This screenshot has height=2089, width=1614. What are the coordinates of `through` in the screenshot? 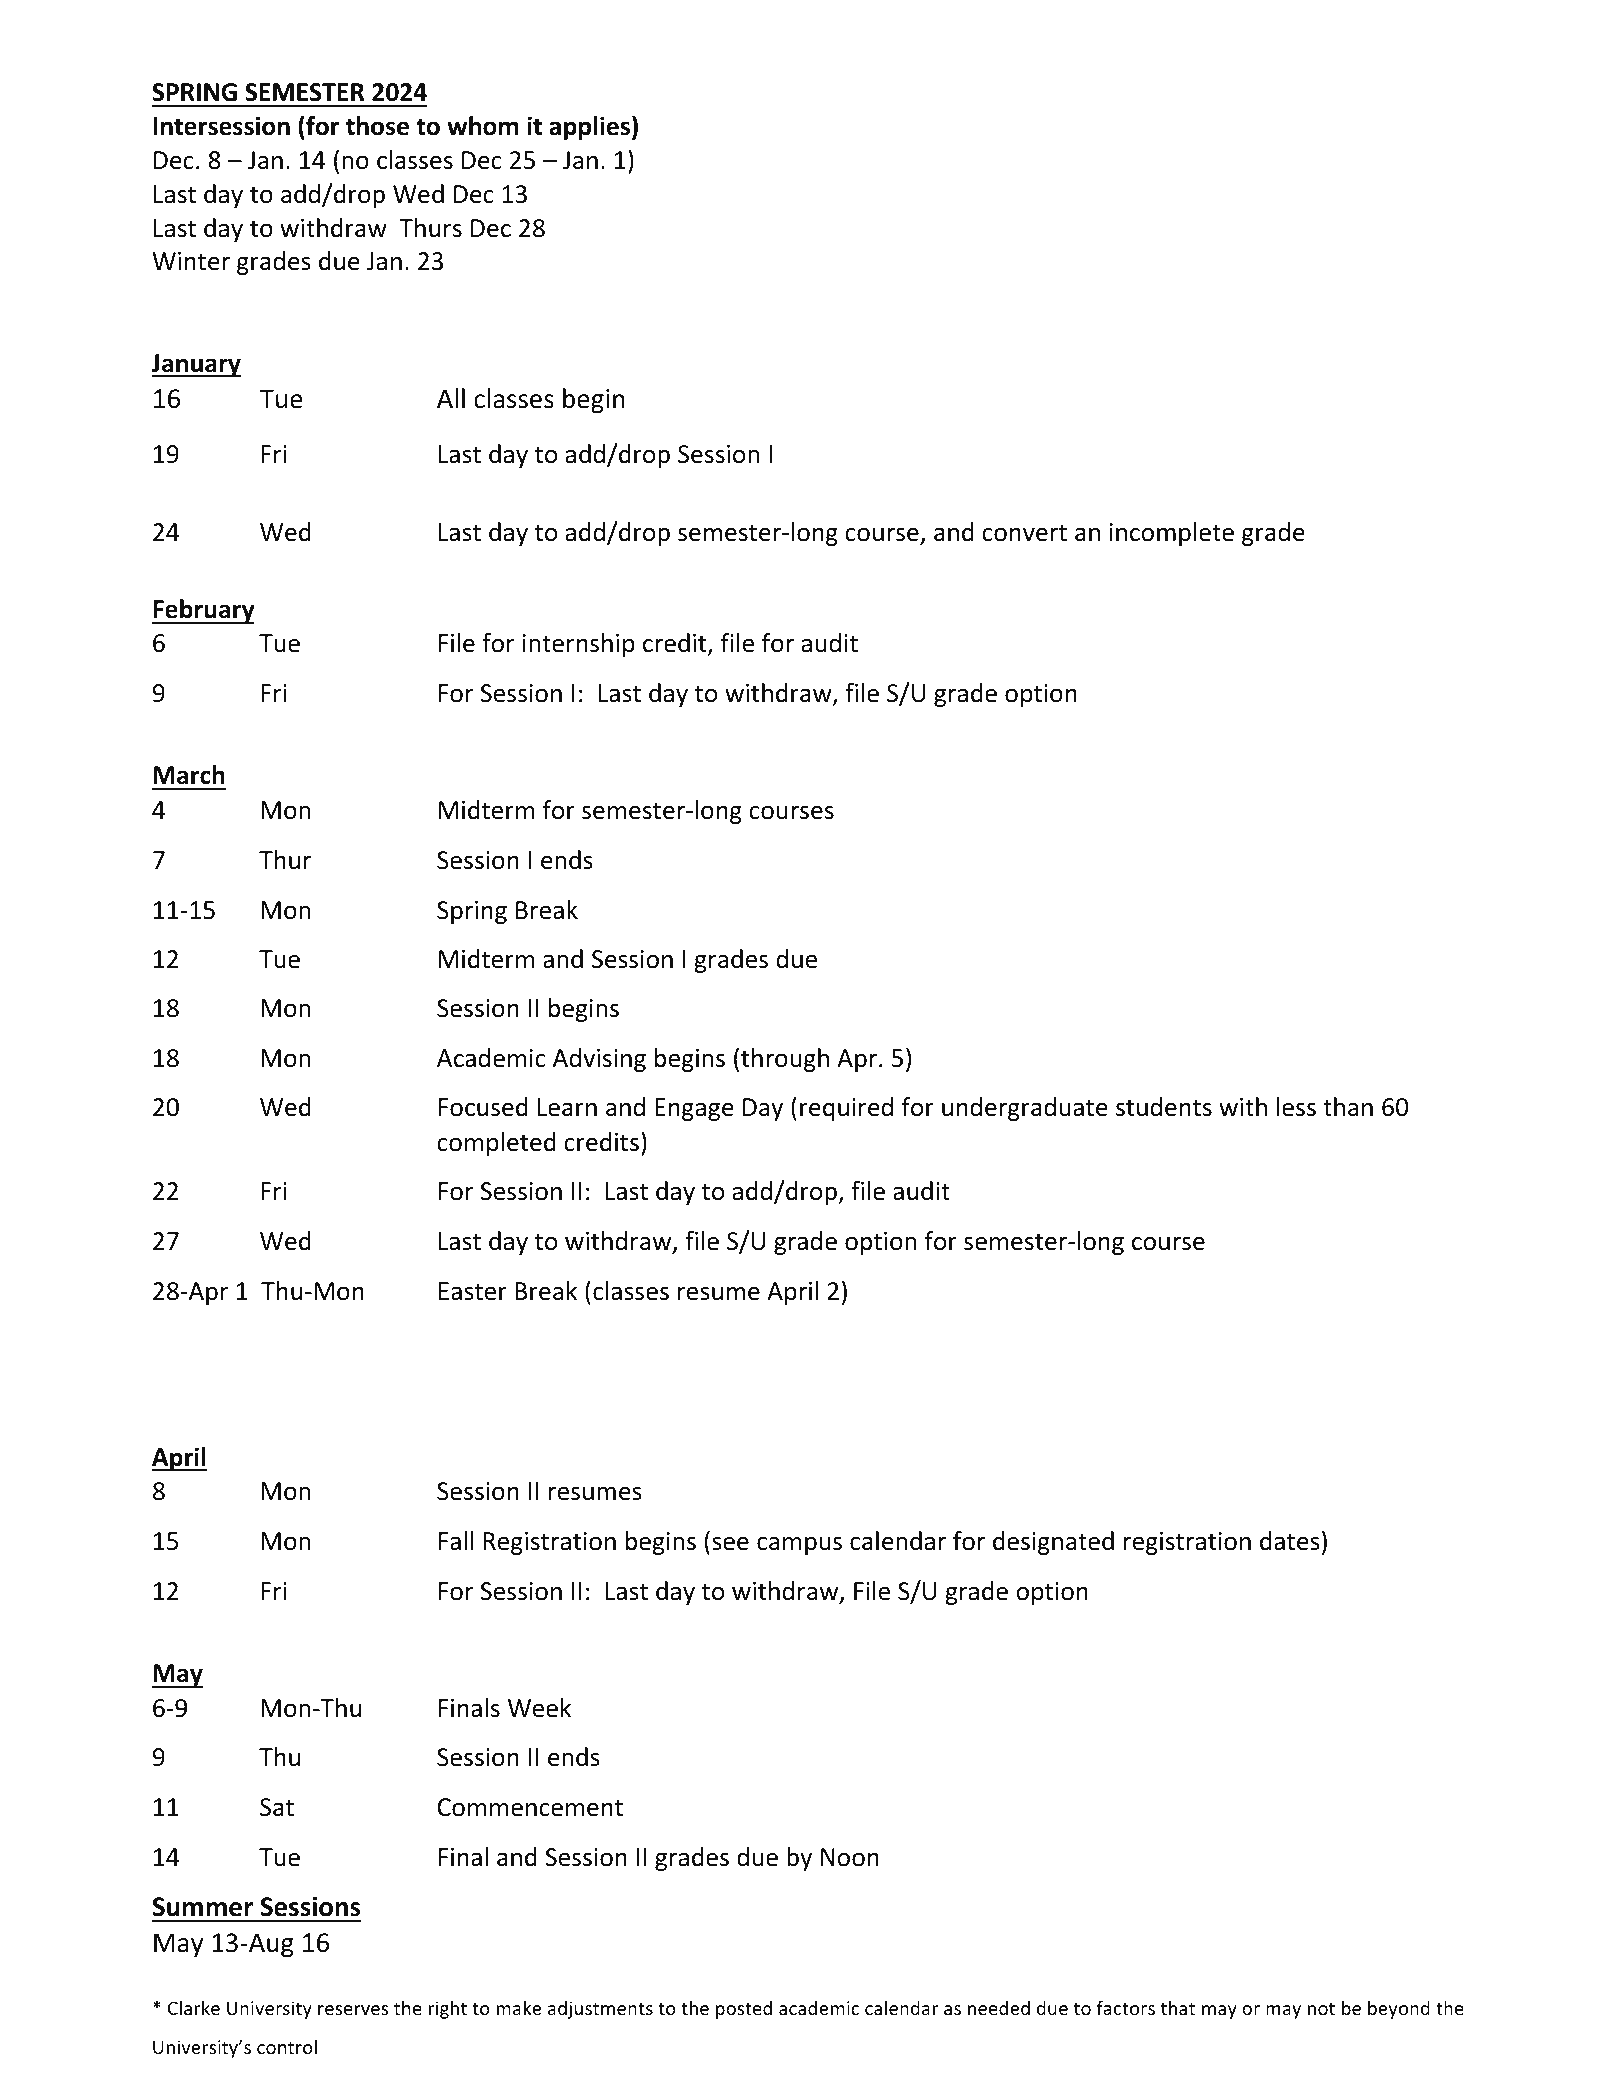 It's located at (785, 1060).
